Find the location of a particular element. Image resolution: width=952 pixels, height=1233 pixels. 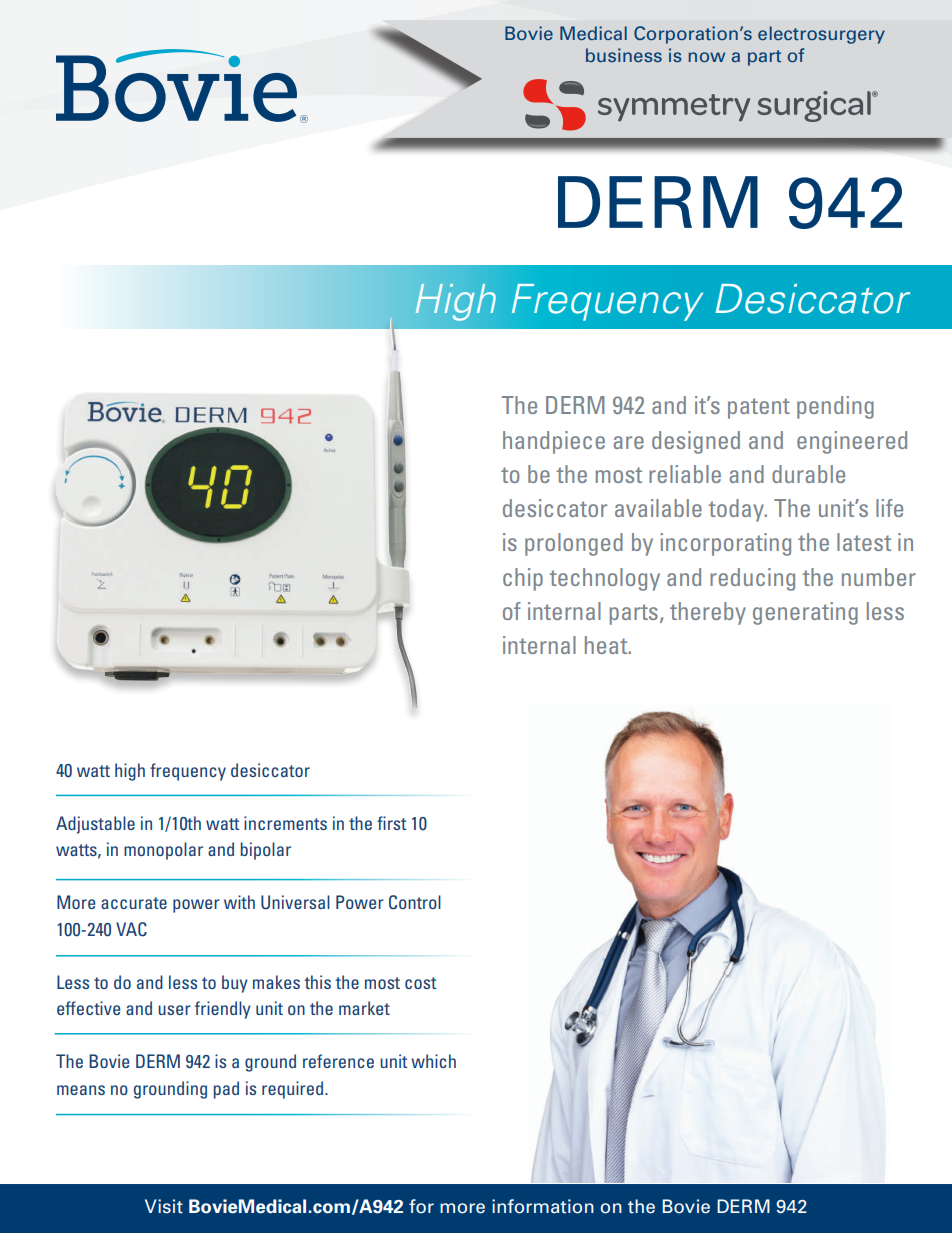

Control is located at coordinates (415, 902).
